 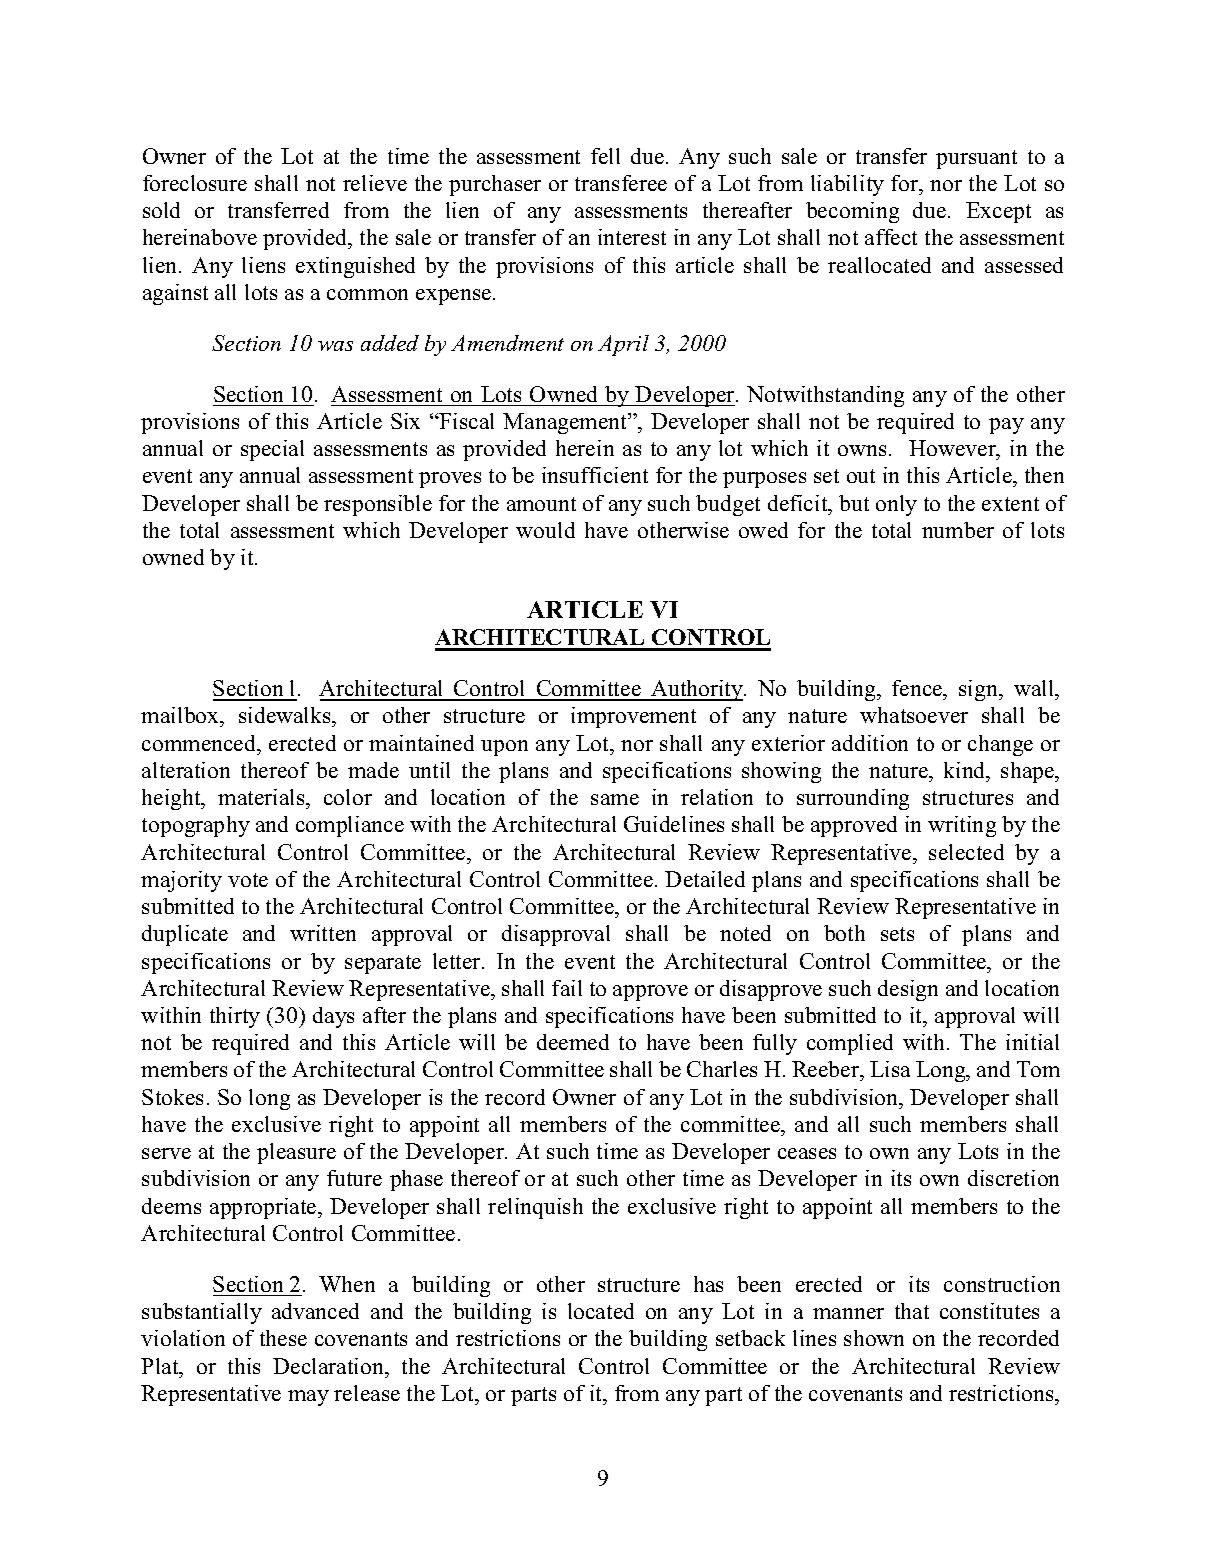 What do you see at coordinates (605, 156) in the screenshot?
I see `fell` at bounding box center [605, 156].
